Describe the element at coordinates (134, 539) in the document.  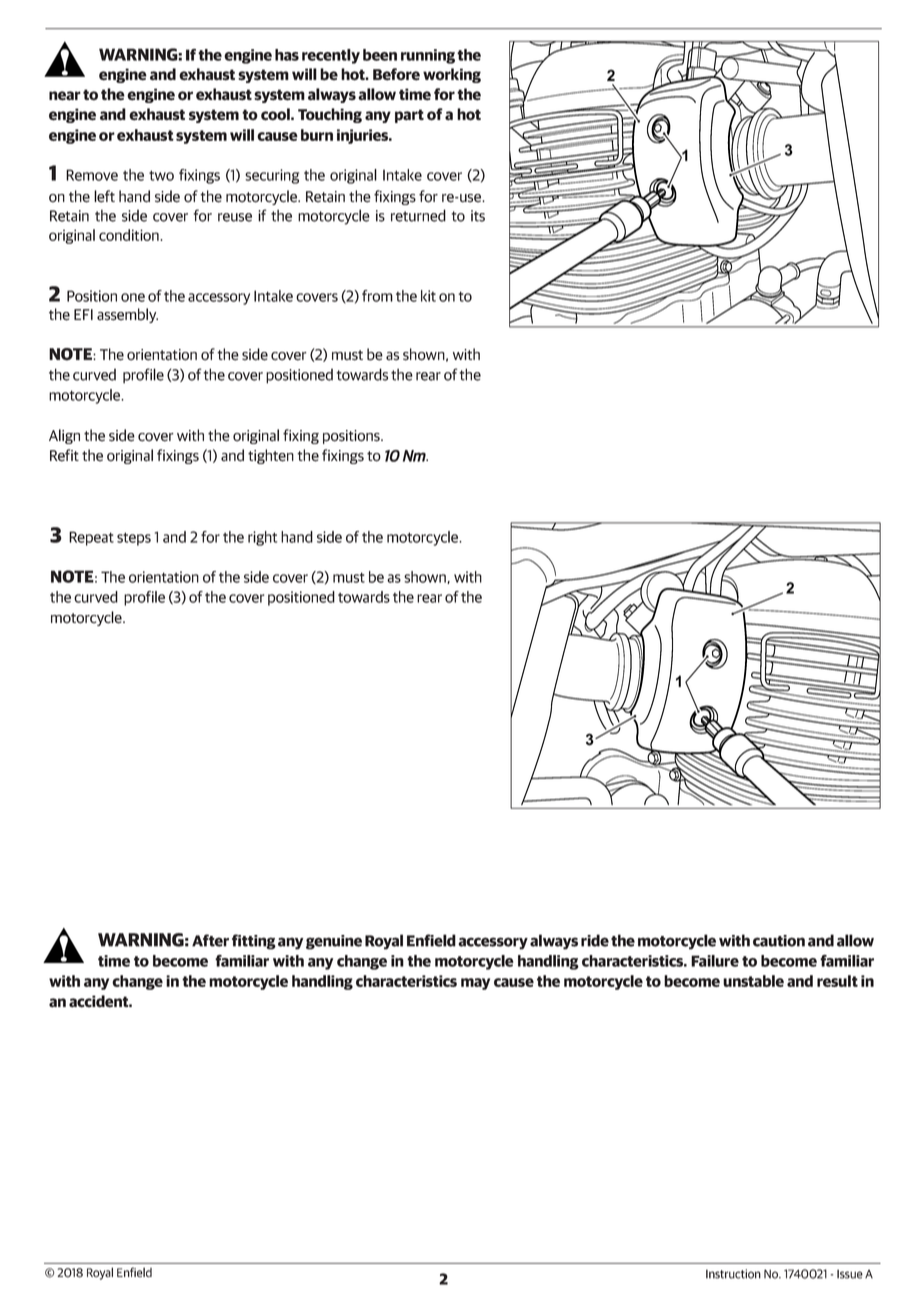
I see `steps` at that location.
